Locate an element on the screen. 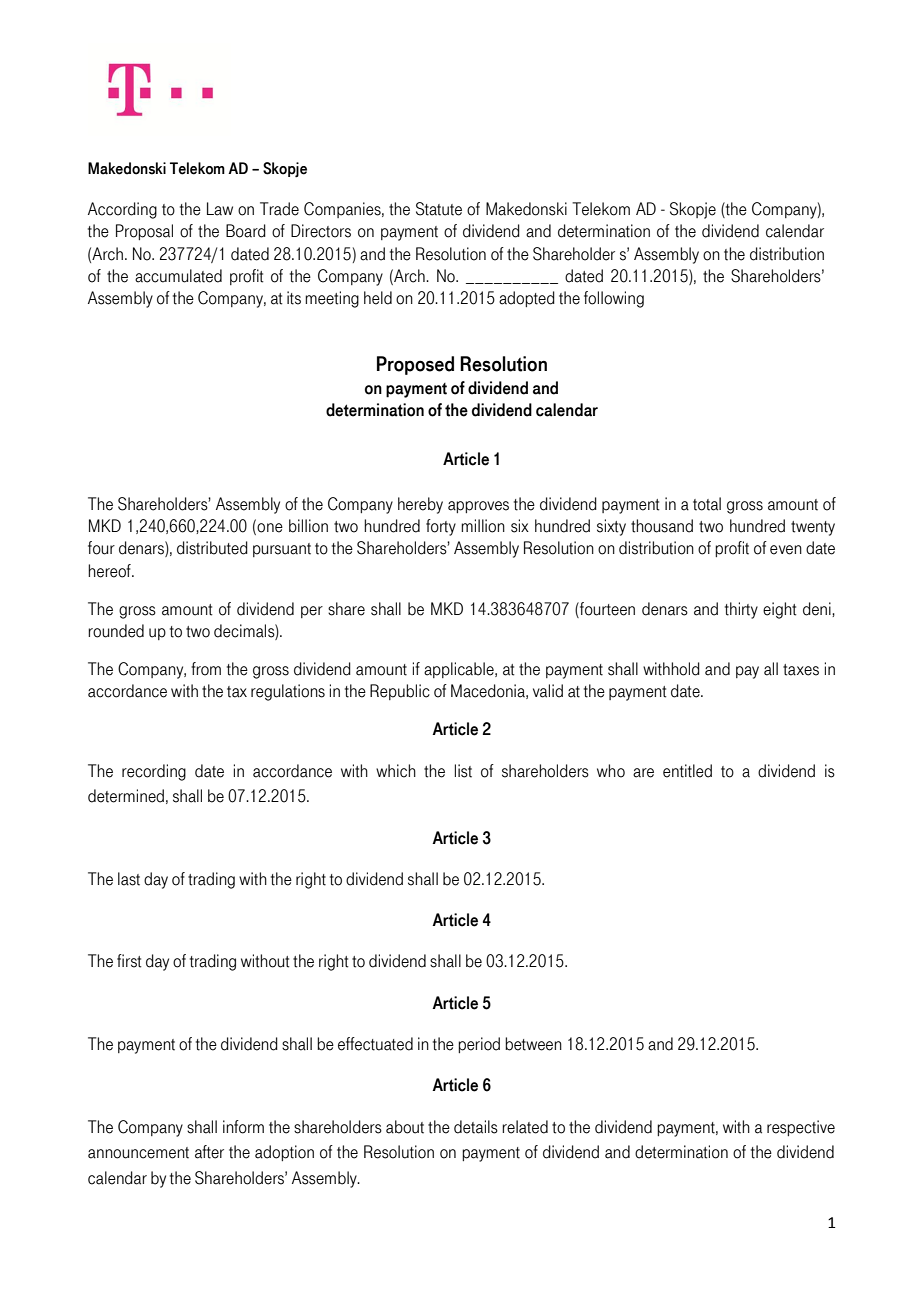  Law is located at coordinates (220, 209).
